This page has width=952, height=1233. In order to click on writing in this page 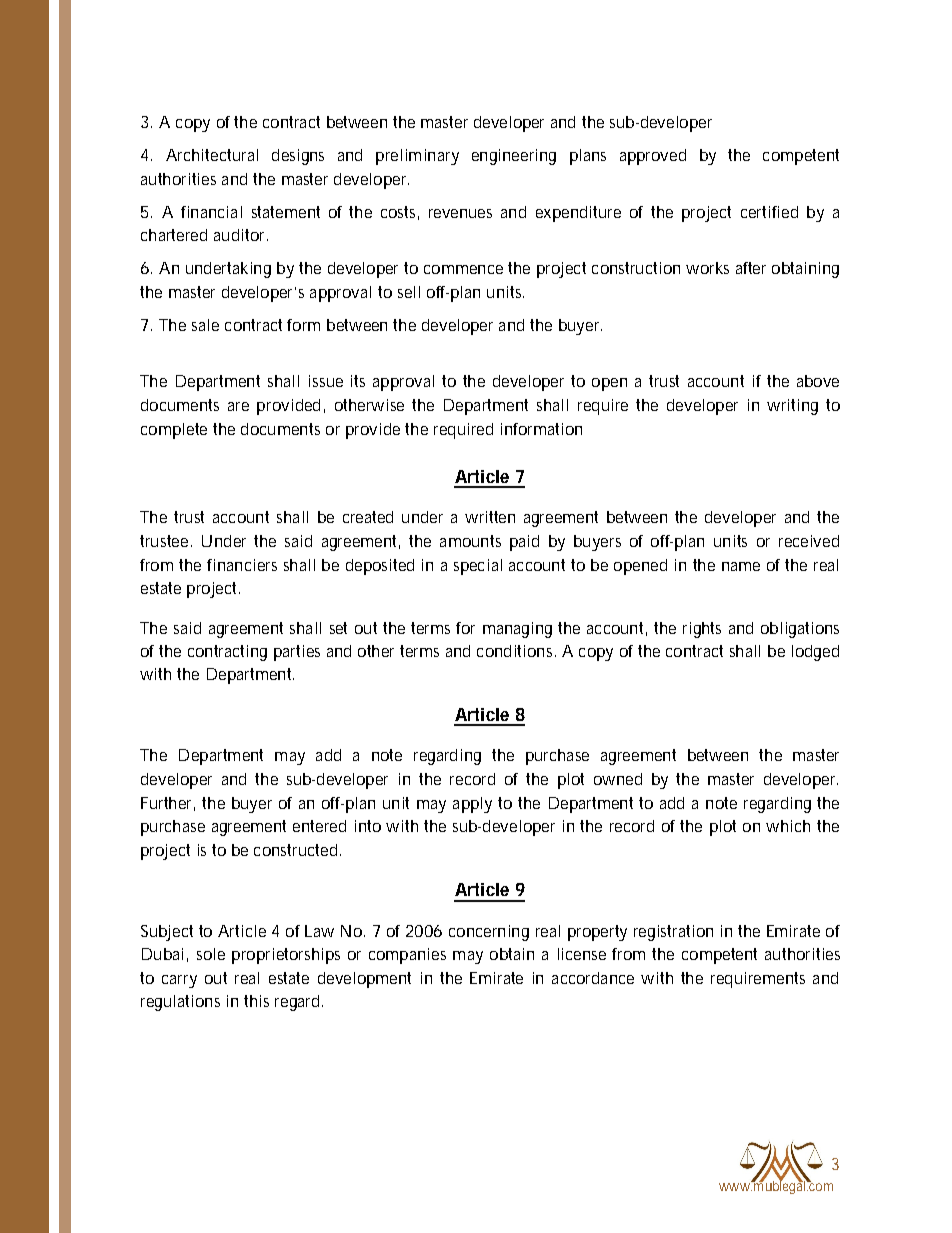, I will do `click(792, 407)`.
